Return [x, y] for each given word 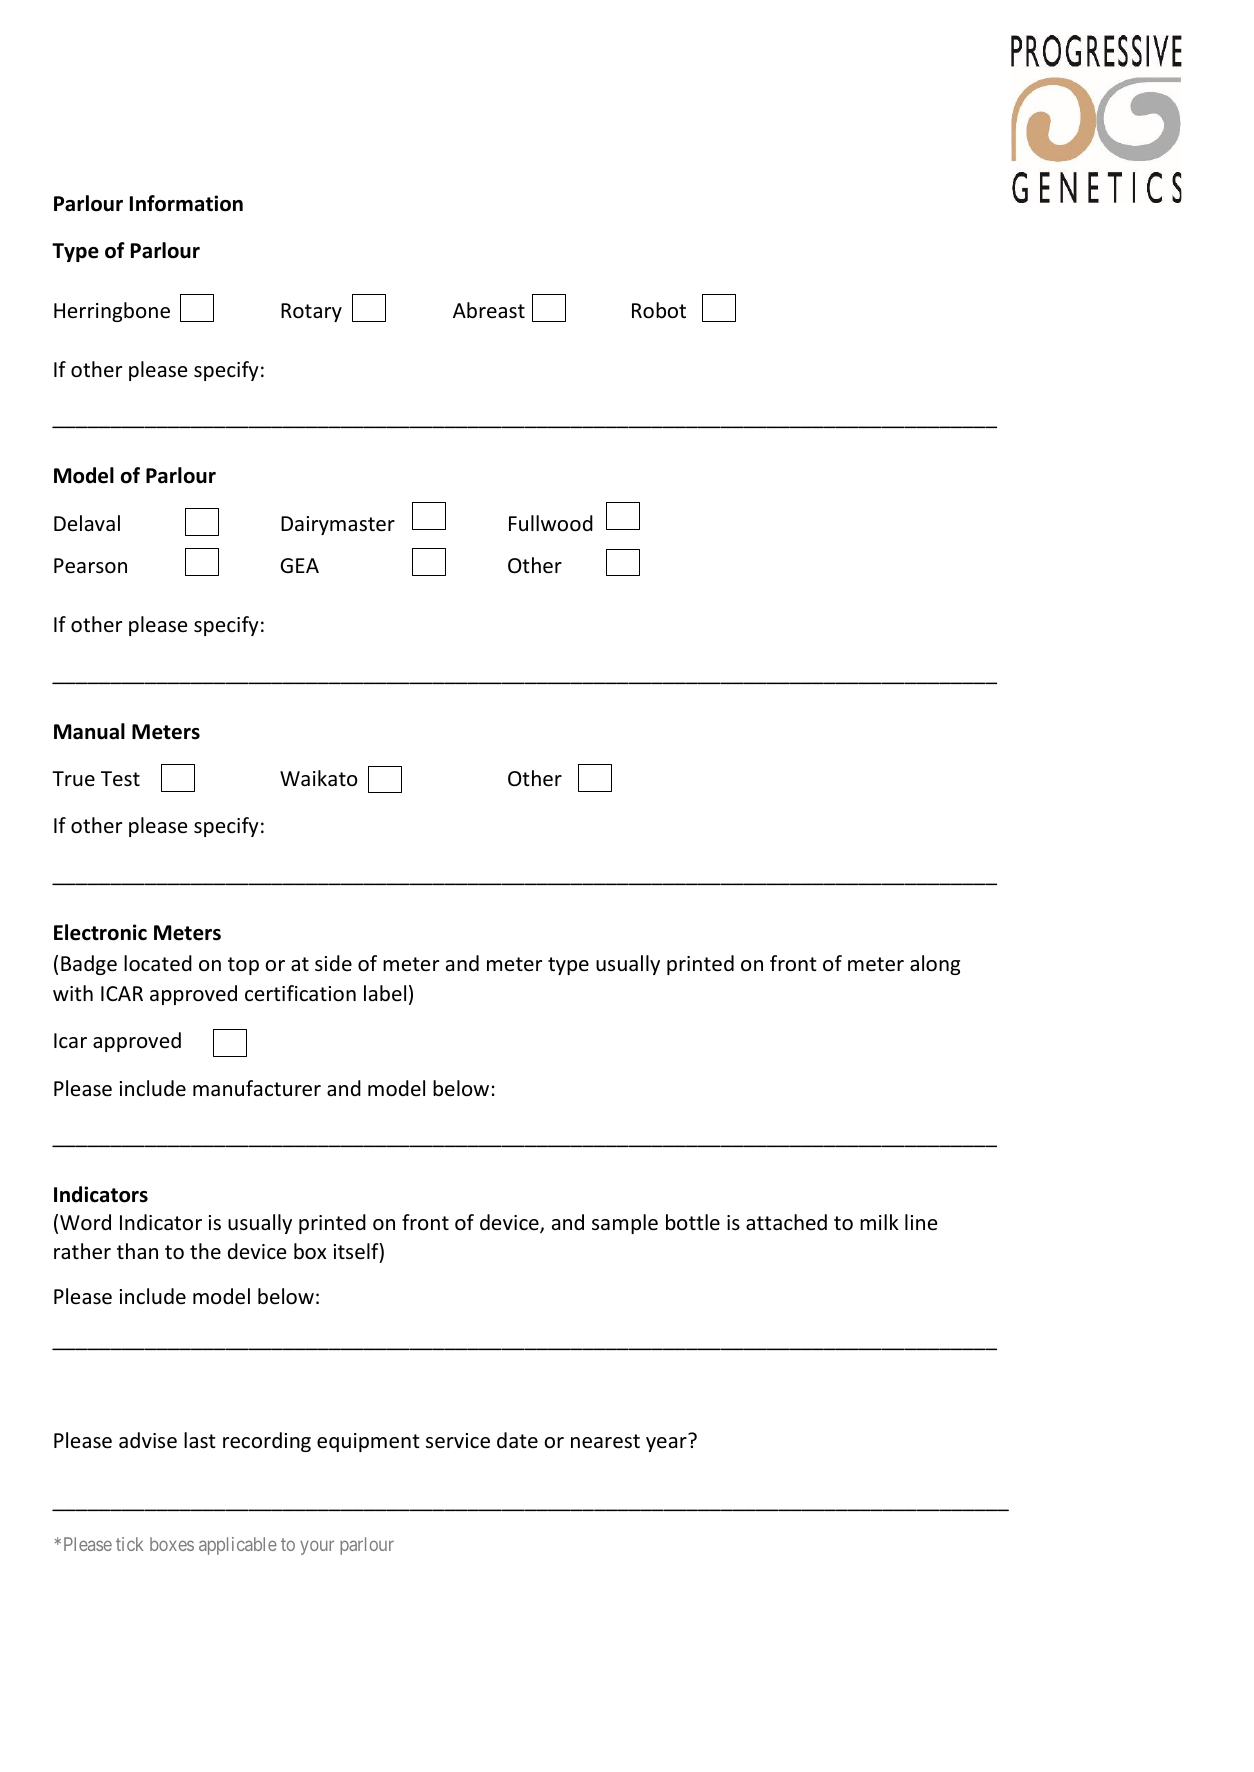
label [385, 993]
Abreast [489, 310]
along [935, 965]
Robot [659, 310]
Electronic [100, 932]
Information [186, 203]
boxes [172, 1544]
